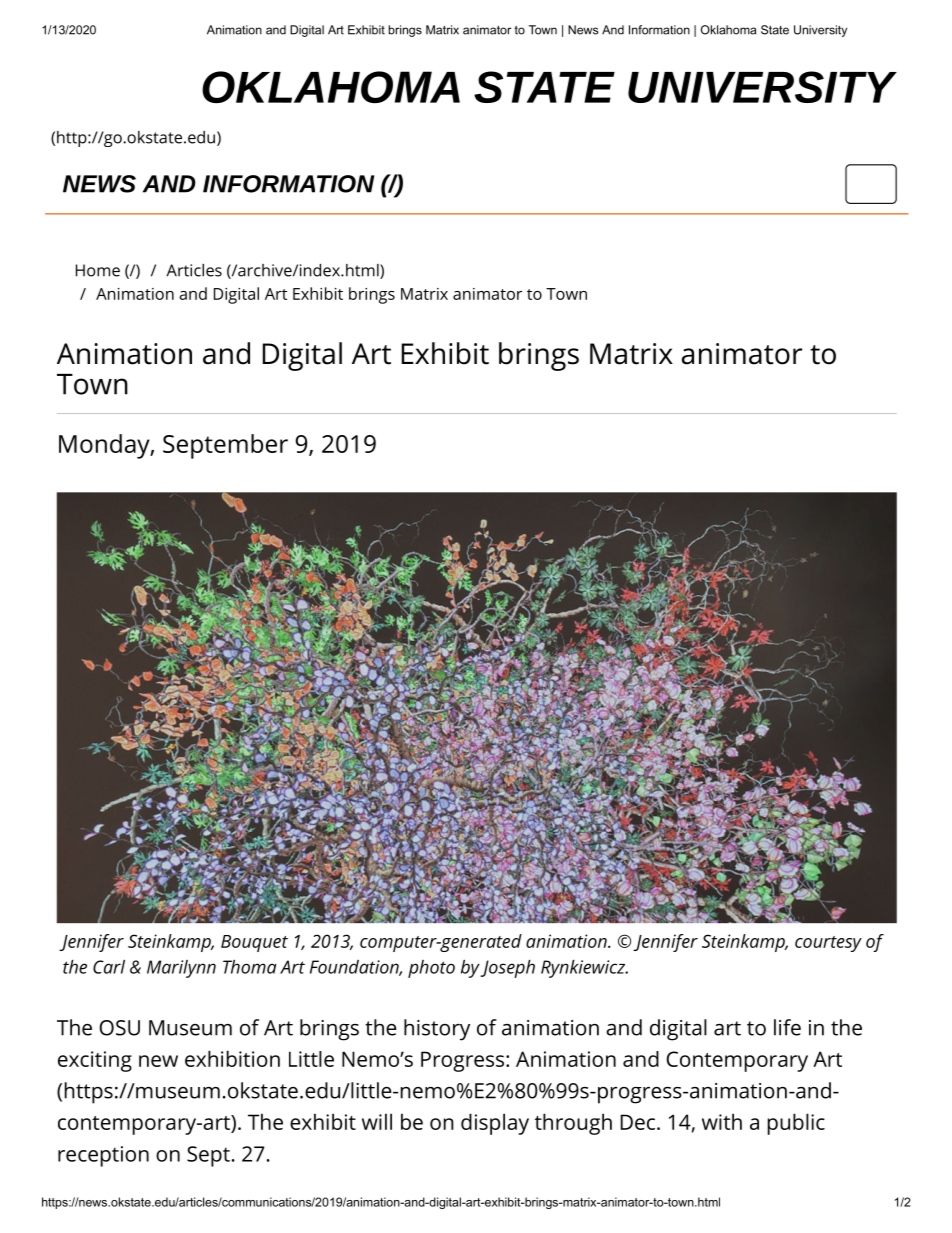 This screenshot has width=952, height=1233. I want to click on display, so click(495, 1124).
